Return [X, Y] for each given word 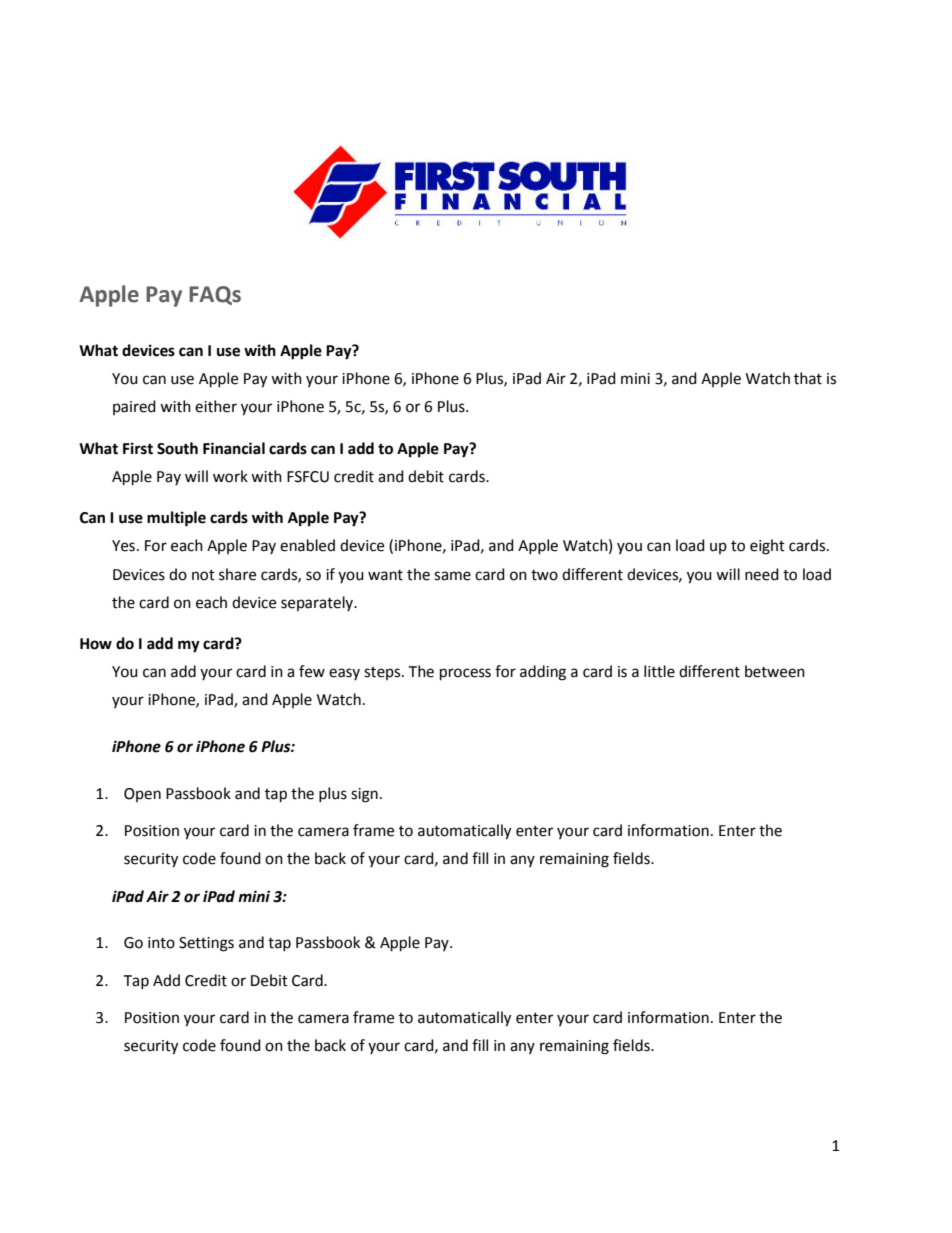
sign [364, 795]
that [808, 378]
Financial [234, 448]
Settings [206, 944]
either [216, 406]
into [161, 943]
